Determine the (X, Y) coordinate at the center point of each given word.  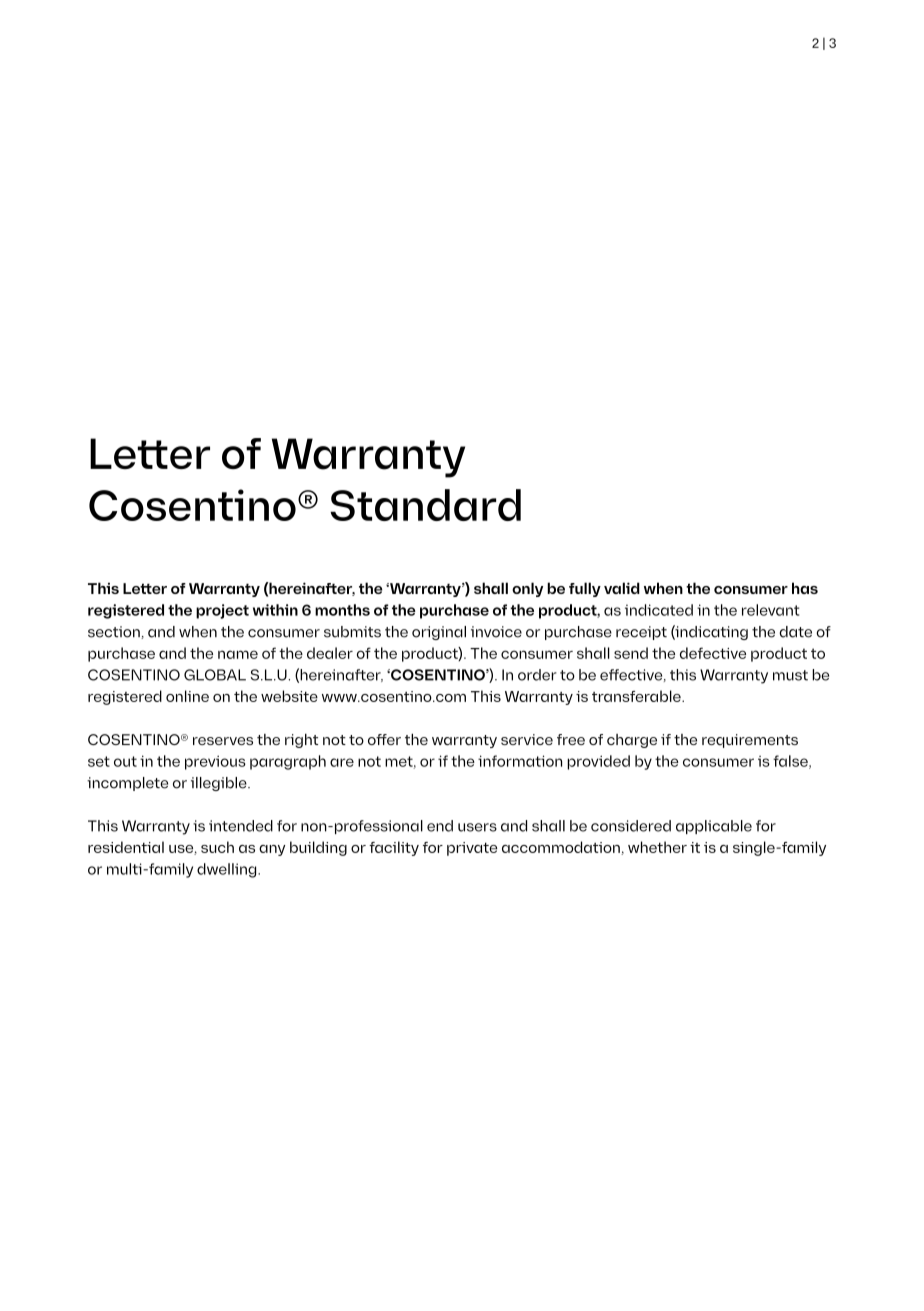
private (472, 849)
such (217, 847)
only (527, 589)
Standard (425, 505)
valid (622, 588)
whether (657, 847)
